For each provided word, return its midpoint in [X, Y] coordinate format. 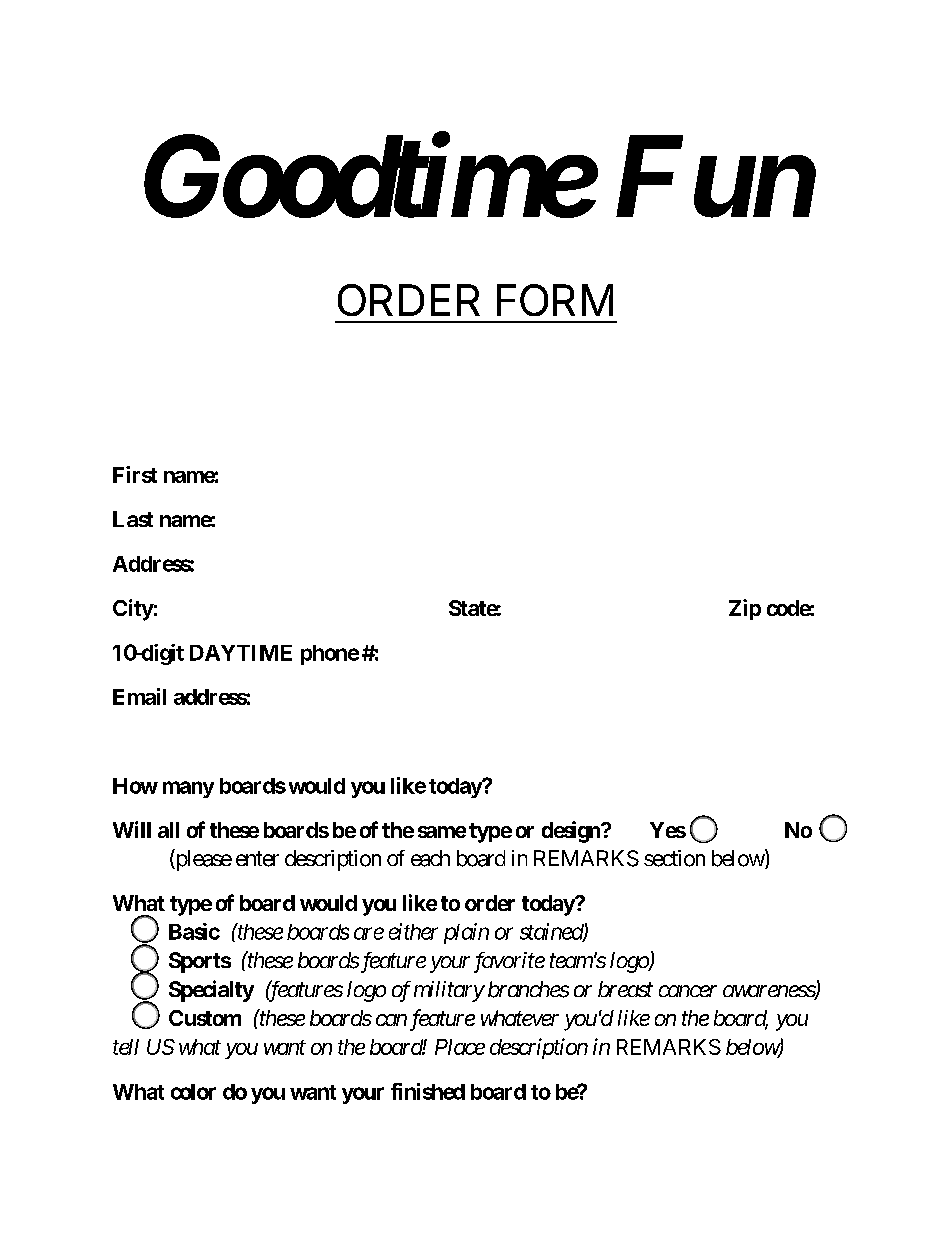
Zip [745, 609]
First [135, 474]
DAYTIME [241, 653]
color [193, 1092]
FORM [555, 300]
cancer [688, 991]
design [572, 832]
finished [428, 1091]
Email [139, 696]
